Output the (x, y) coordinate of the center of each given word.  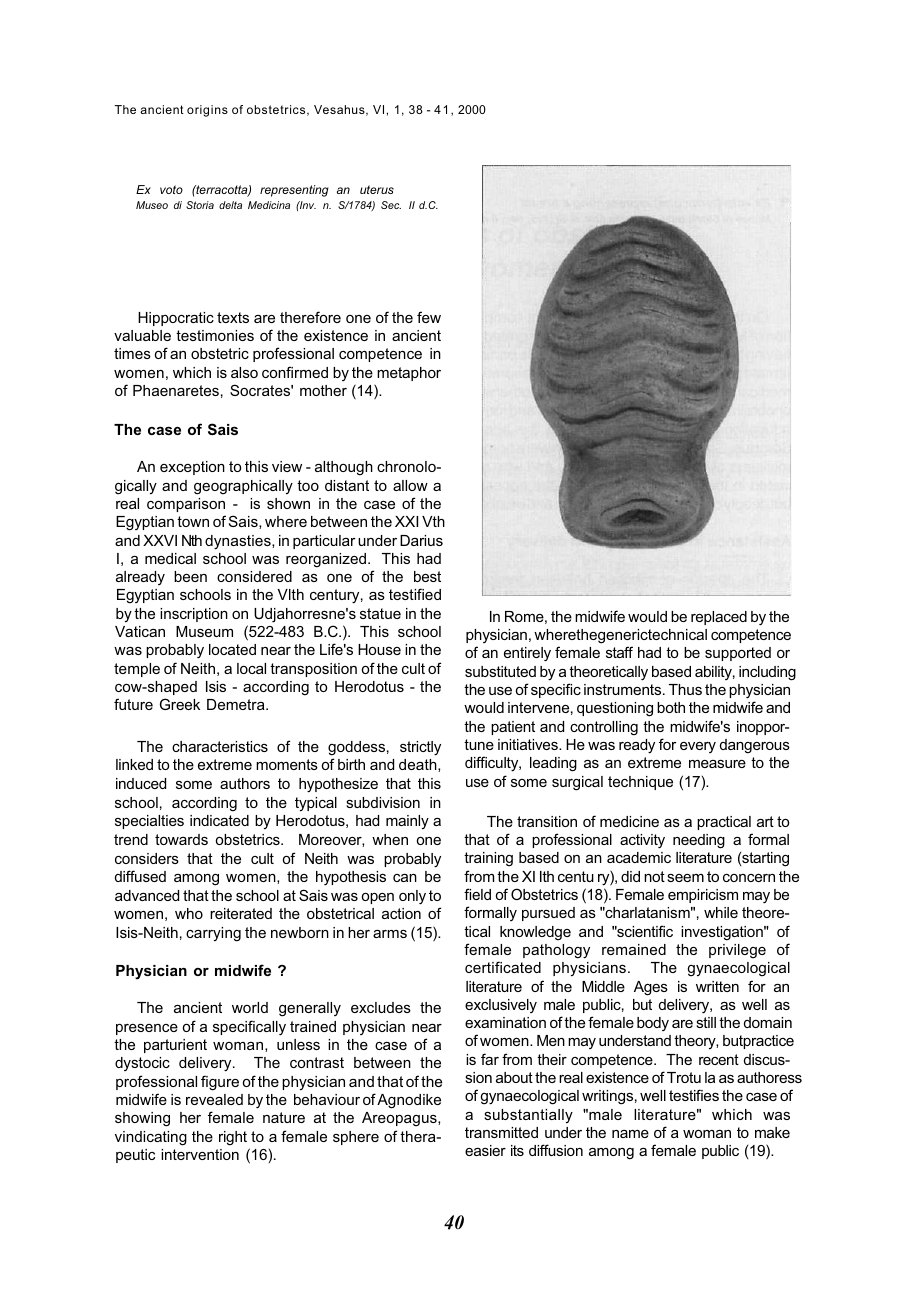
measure (717, 763)
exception (192, 468)
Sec (391, 205)
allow (410, 485)
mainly (407, 822)
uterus (377, 189)
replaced (719, 618)
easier (485, 1150)
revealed (214, 1099)
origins (207, 111)
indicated (219, 820)
